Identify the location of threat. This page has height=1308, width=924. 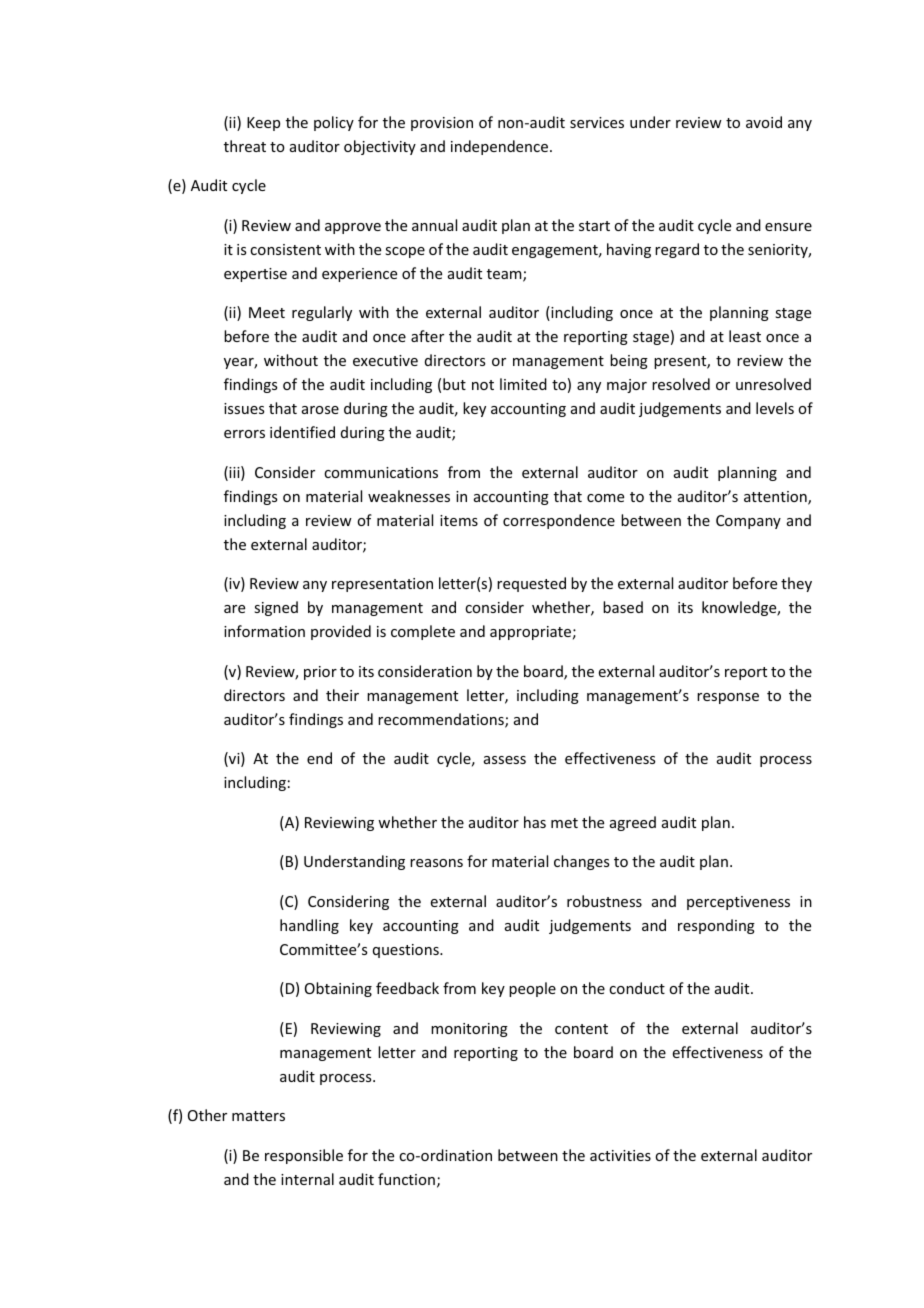
(245, 146).
